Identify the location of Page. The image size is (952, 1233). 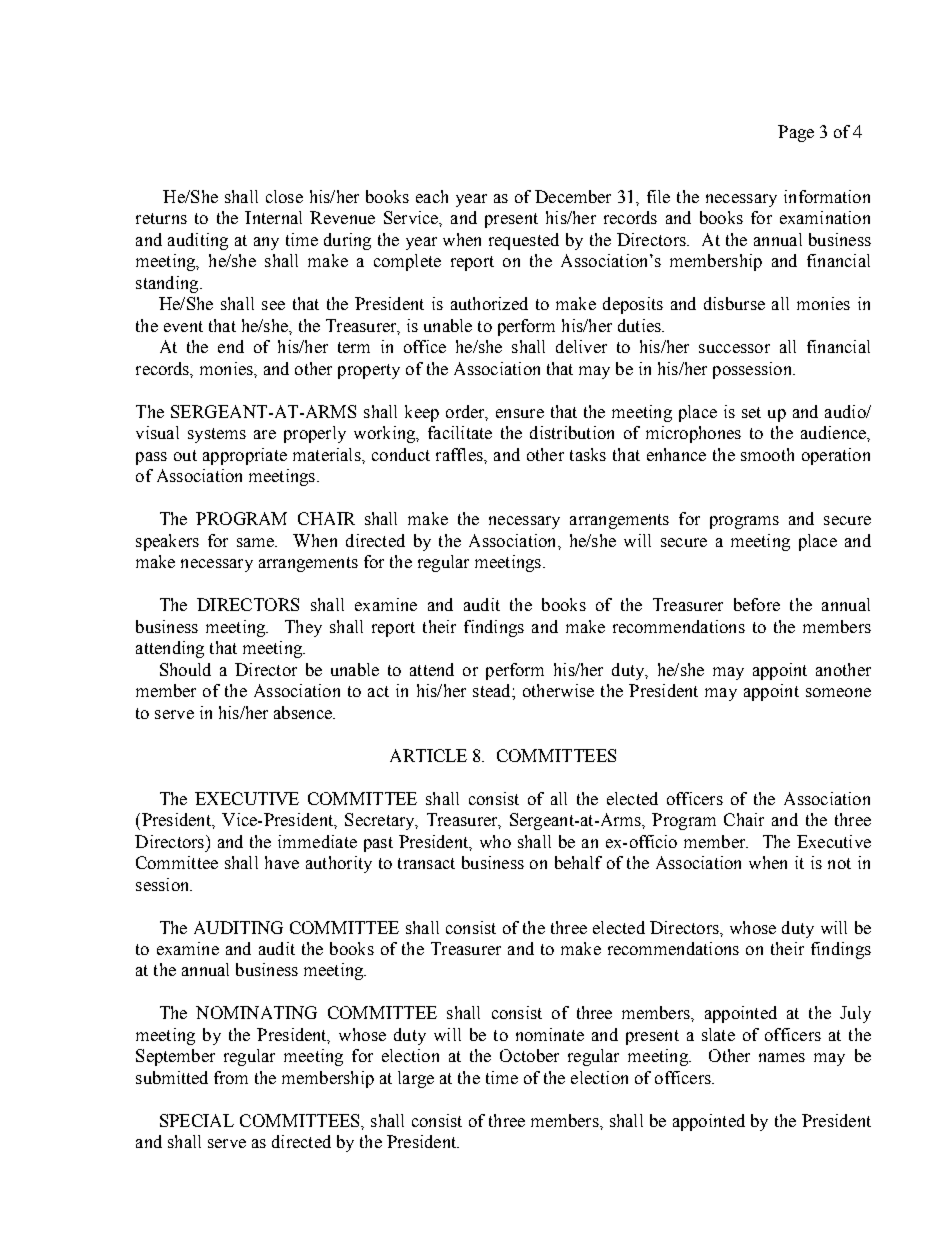
(796, 133).
